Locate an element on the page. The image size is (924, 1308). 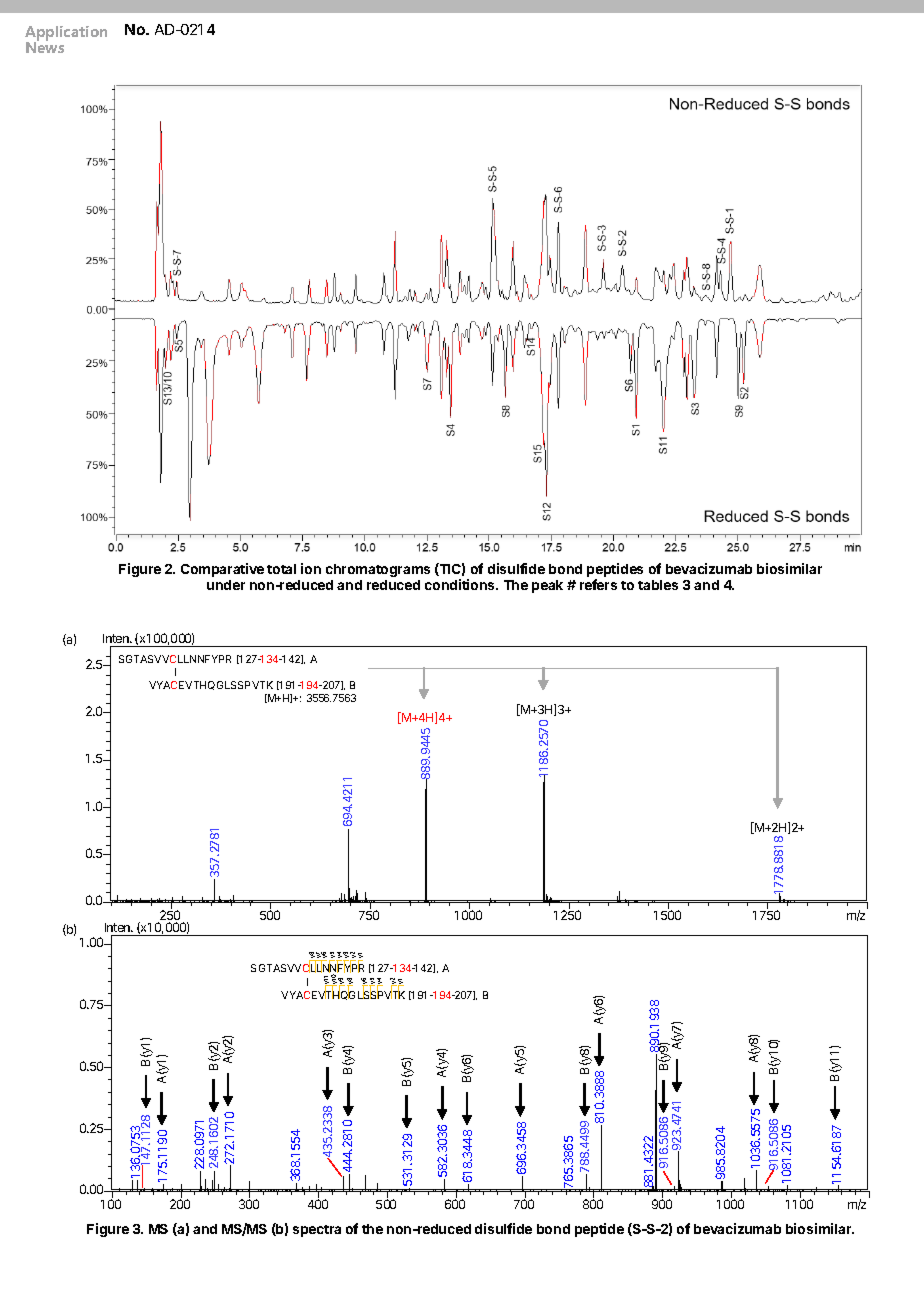
conditions is located at coordinates (461, 584).
